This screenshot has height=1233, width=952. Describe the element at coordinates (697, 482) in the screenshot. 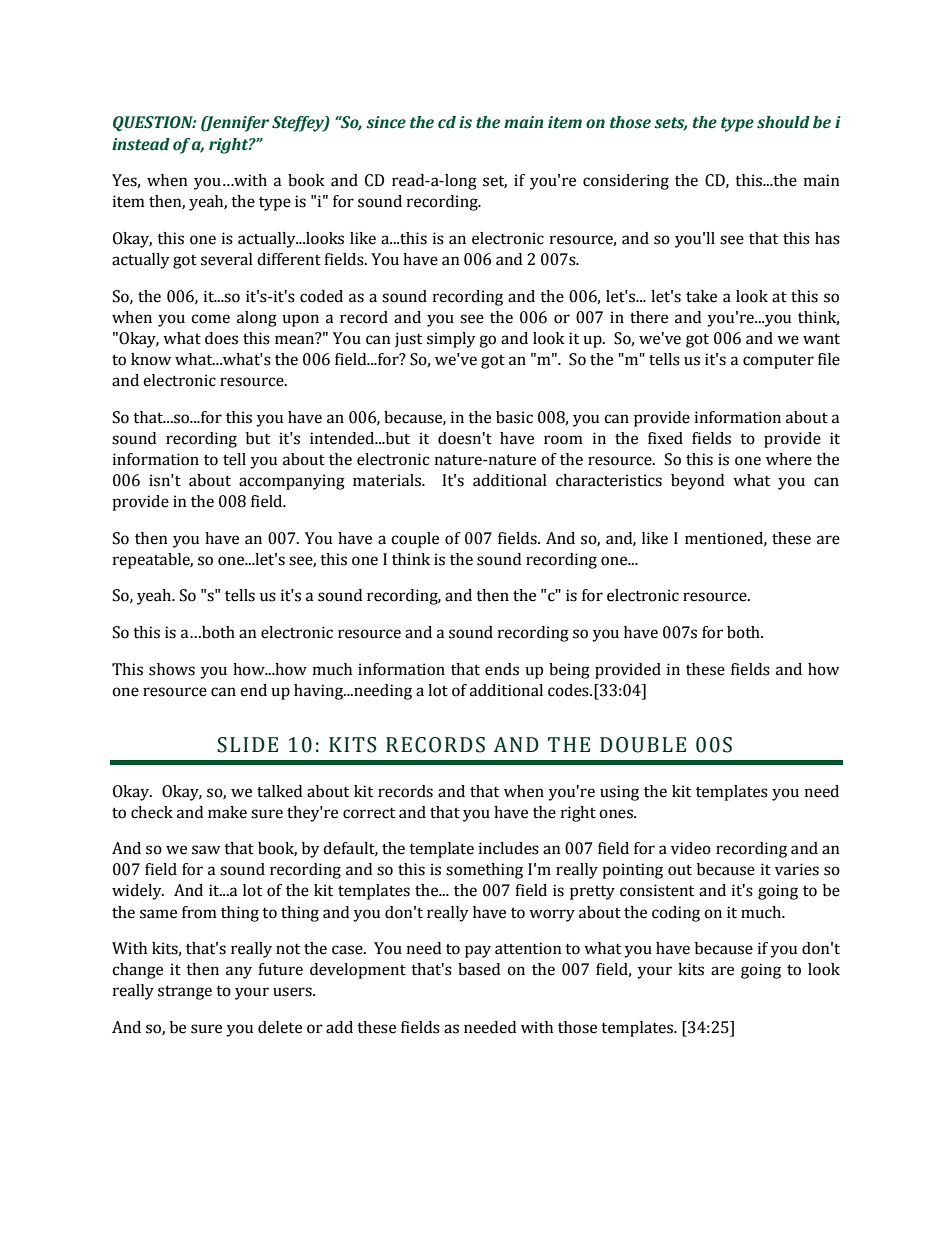

I see `beyond` at that location.
